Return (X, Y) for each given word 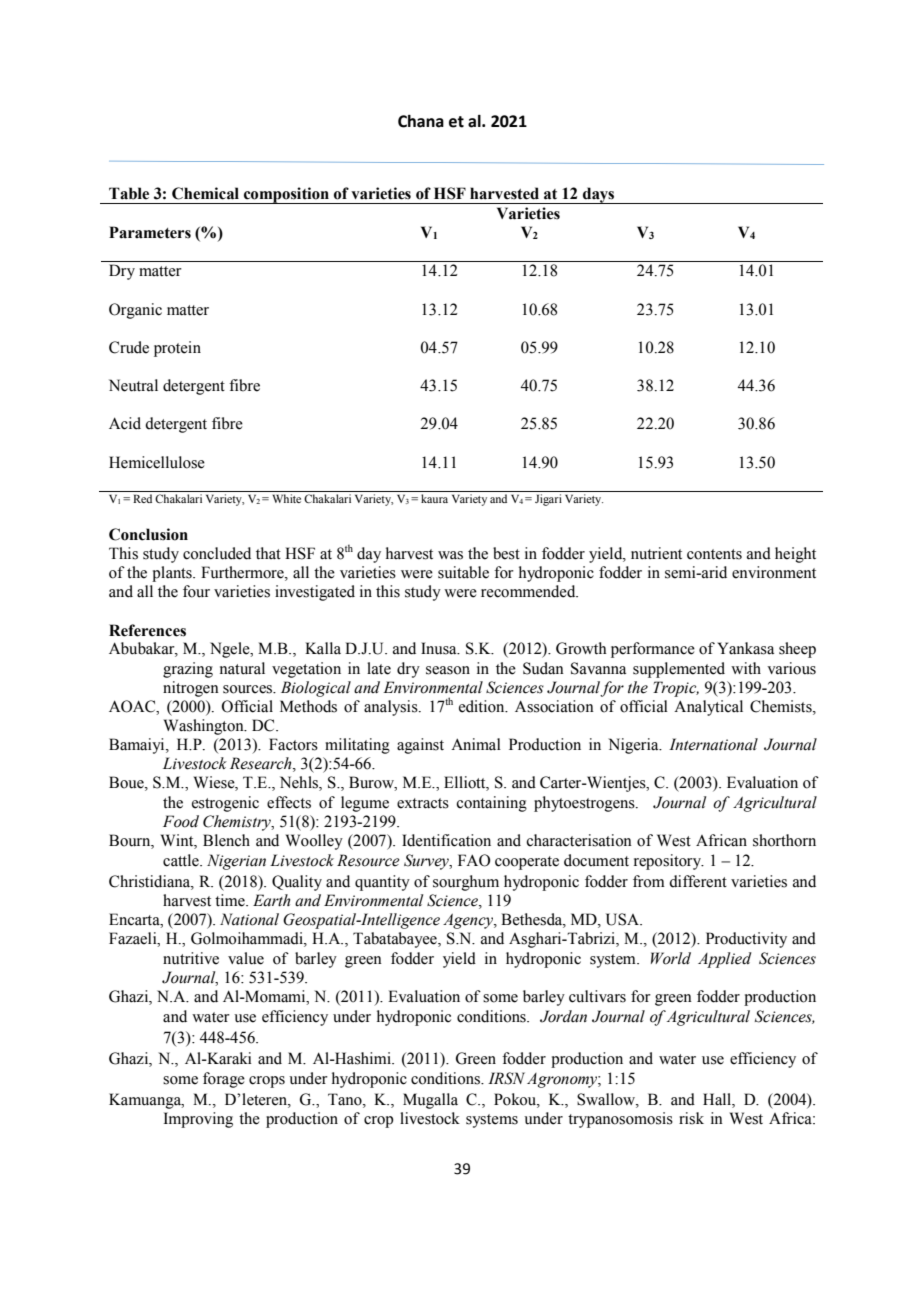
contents (714, 554)
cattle (182, 860)
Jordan (563, 1016)
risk (691, 1118)
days (599, 195)
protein (177, 349)
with (746, 668)
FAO (474, 860)
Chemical (205, 193)
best (506, 553)
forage (224, 1080)
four (196, 591)
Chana (421, 121)
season (448, 670)
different (698, 881)
